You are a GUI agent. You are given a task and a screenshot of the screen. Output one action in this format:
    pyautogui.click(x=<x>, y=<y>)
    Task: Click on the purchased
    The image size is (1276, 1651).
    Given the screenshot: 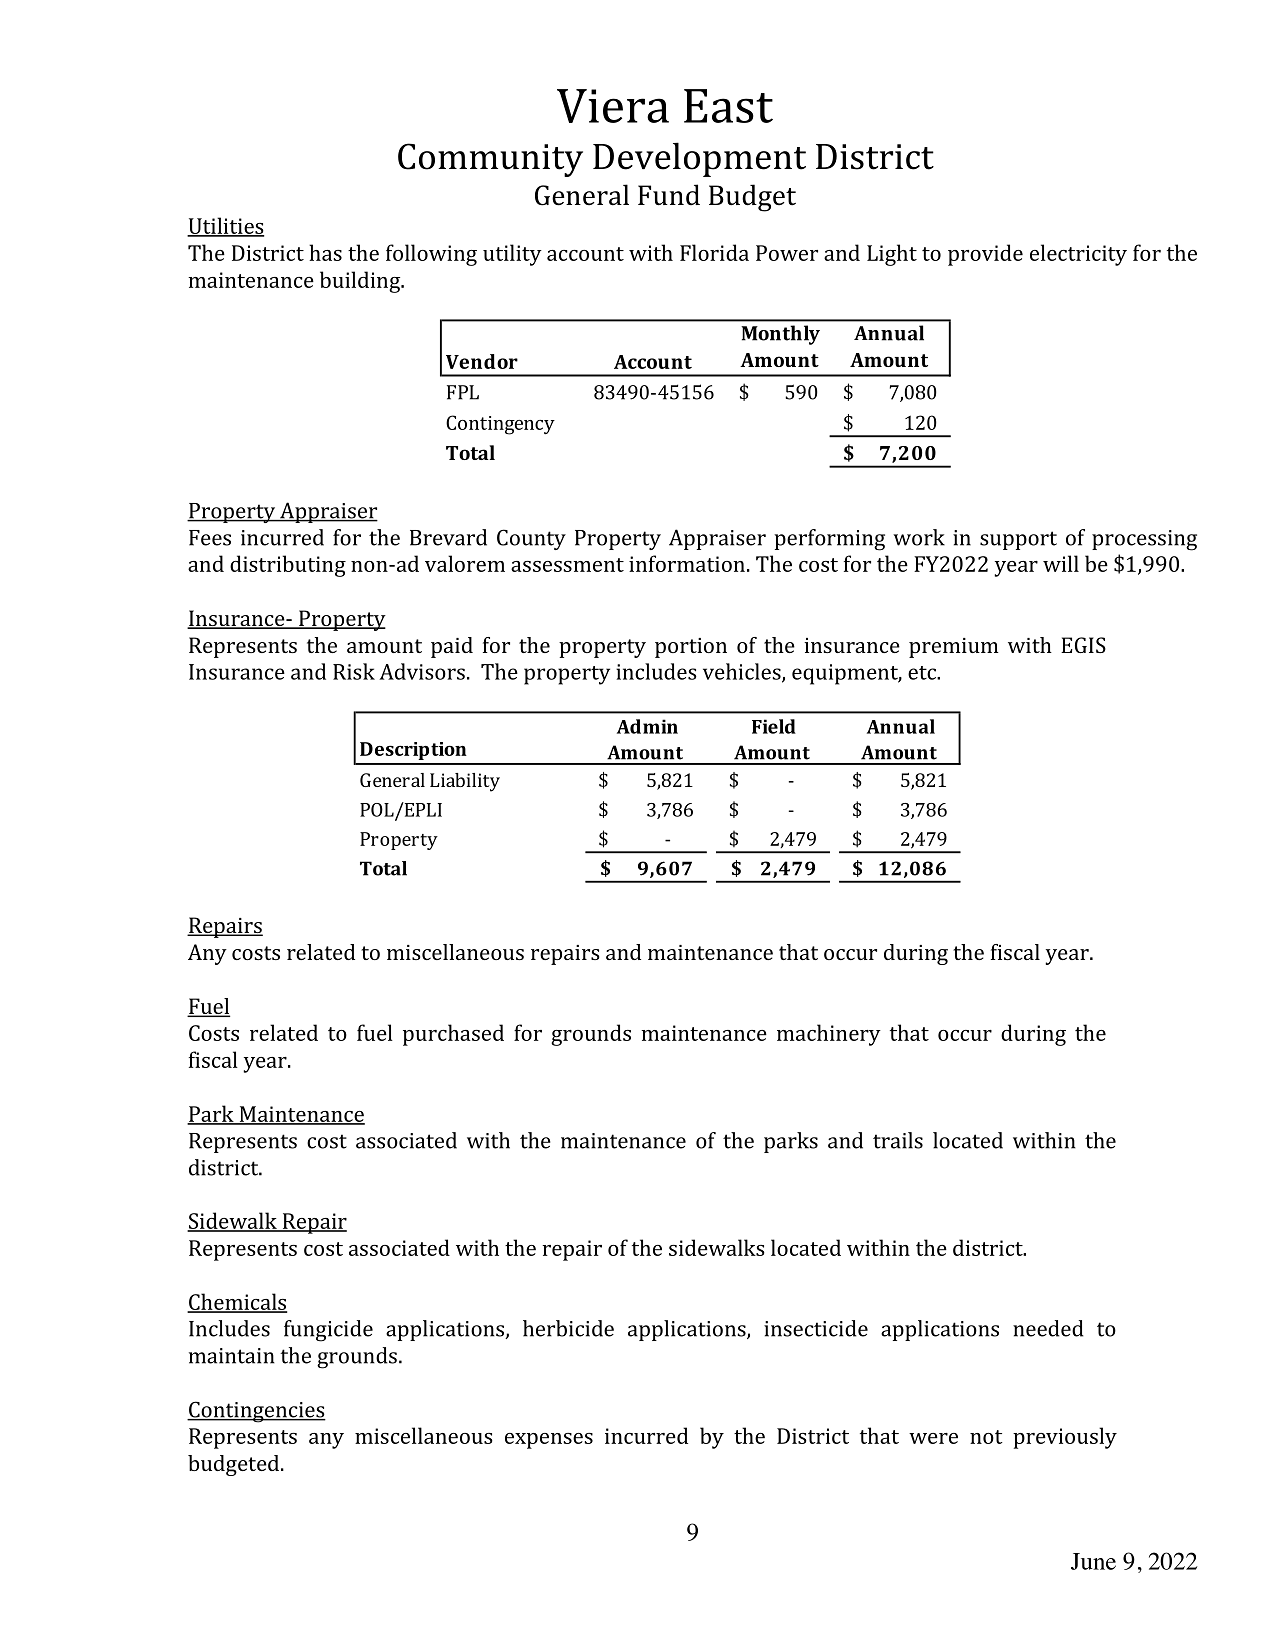 What is the action you would take?
    pyautogui.click(x=453, y=1035)
